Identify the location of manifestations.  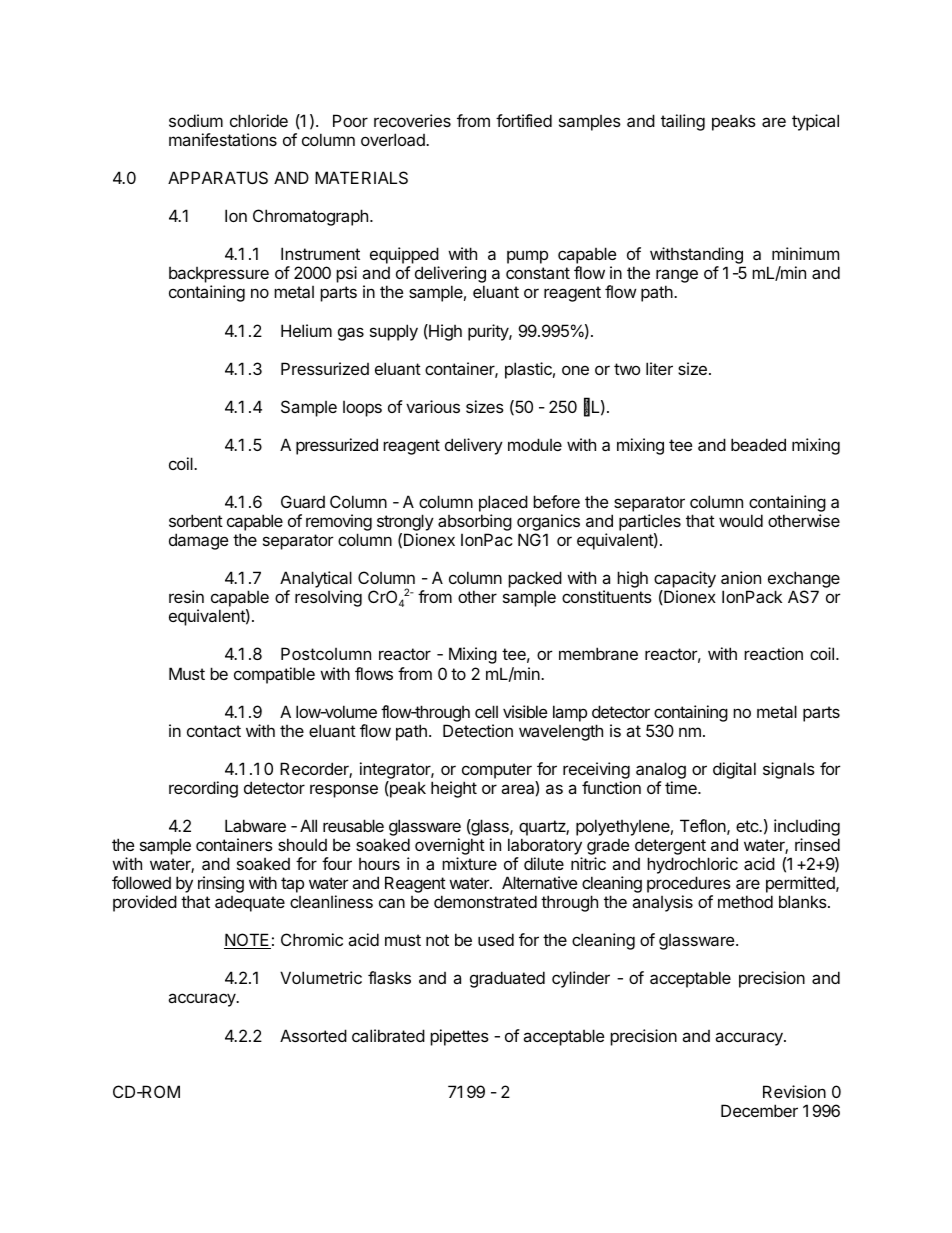
(223, 139).
